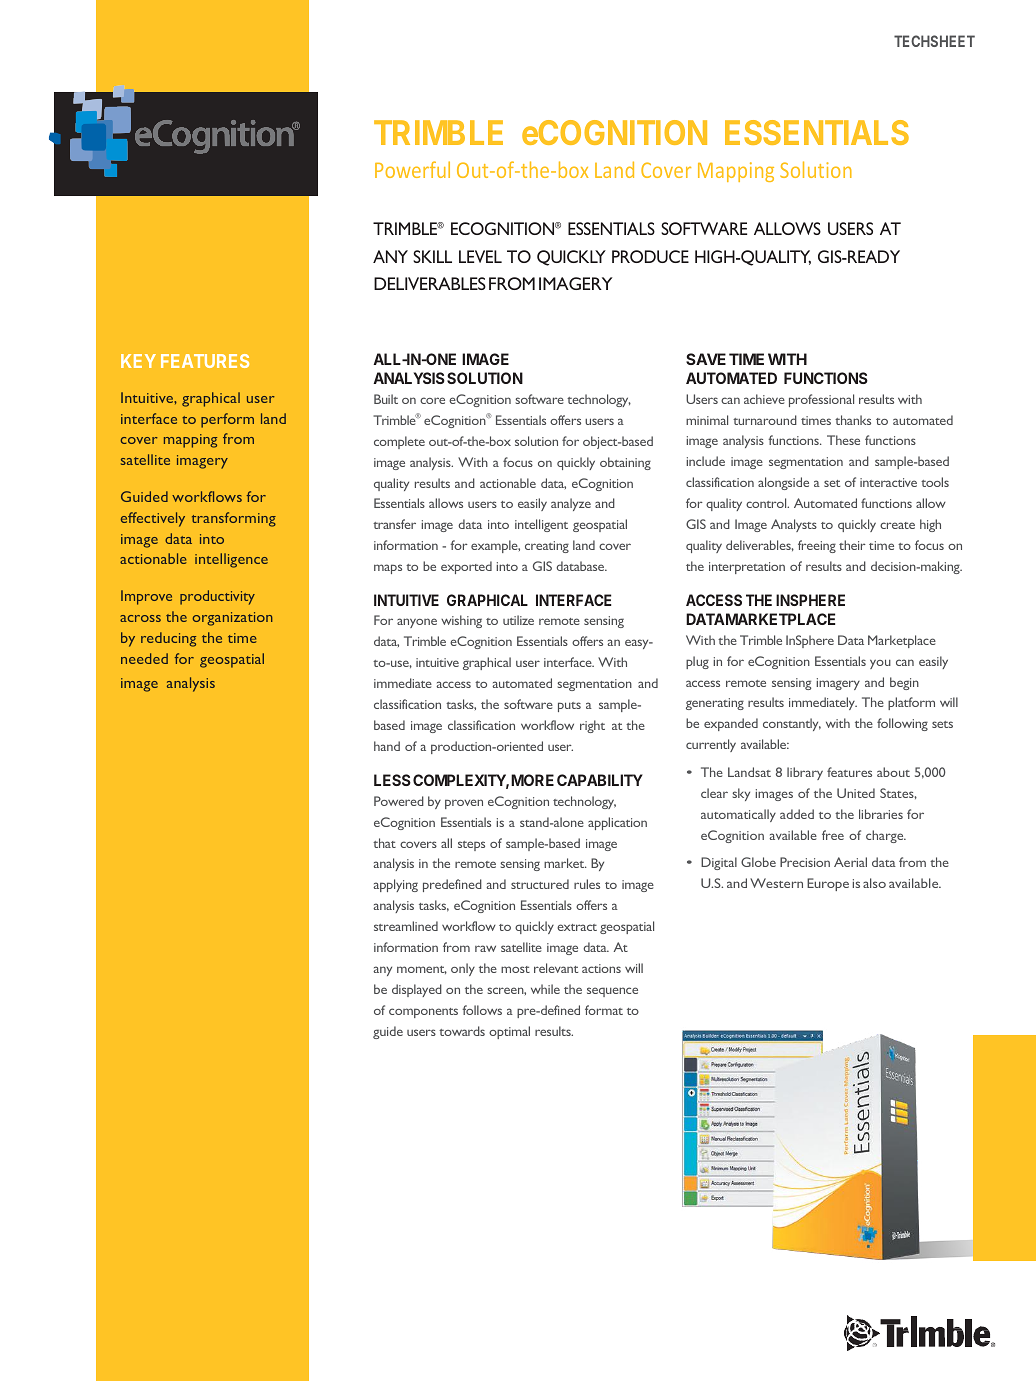  I want to click on hand, so click(387, 746).
